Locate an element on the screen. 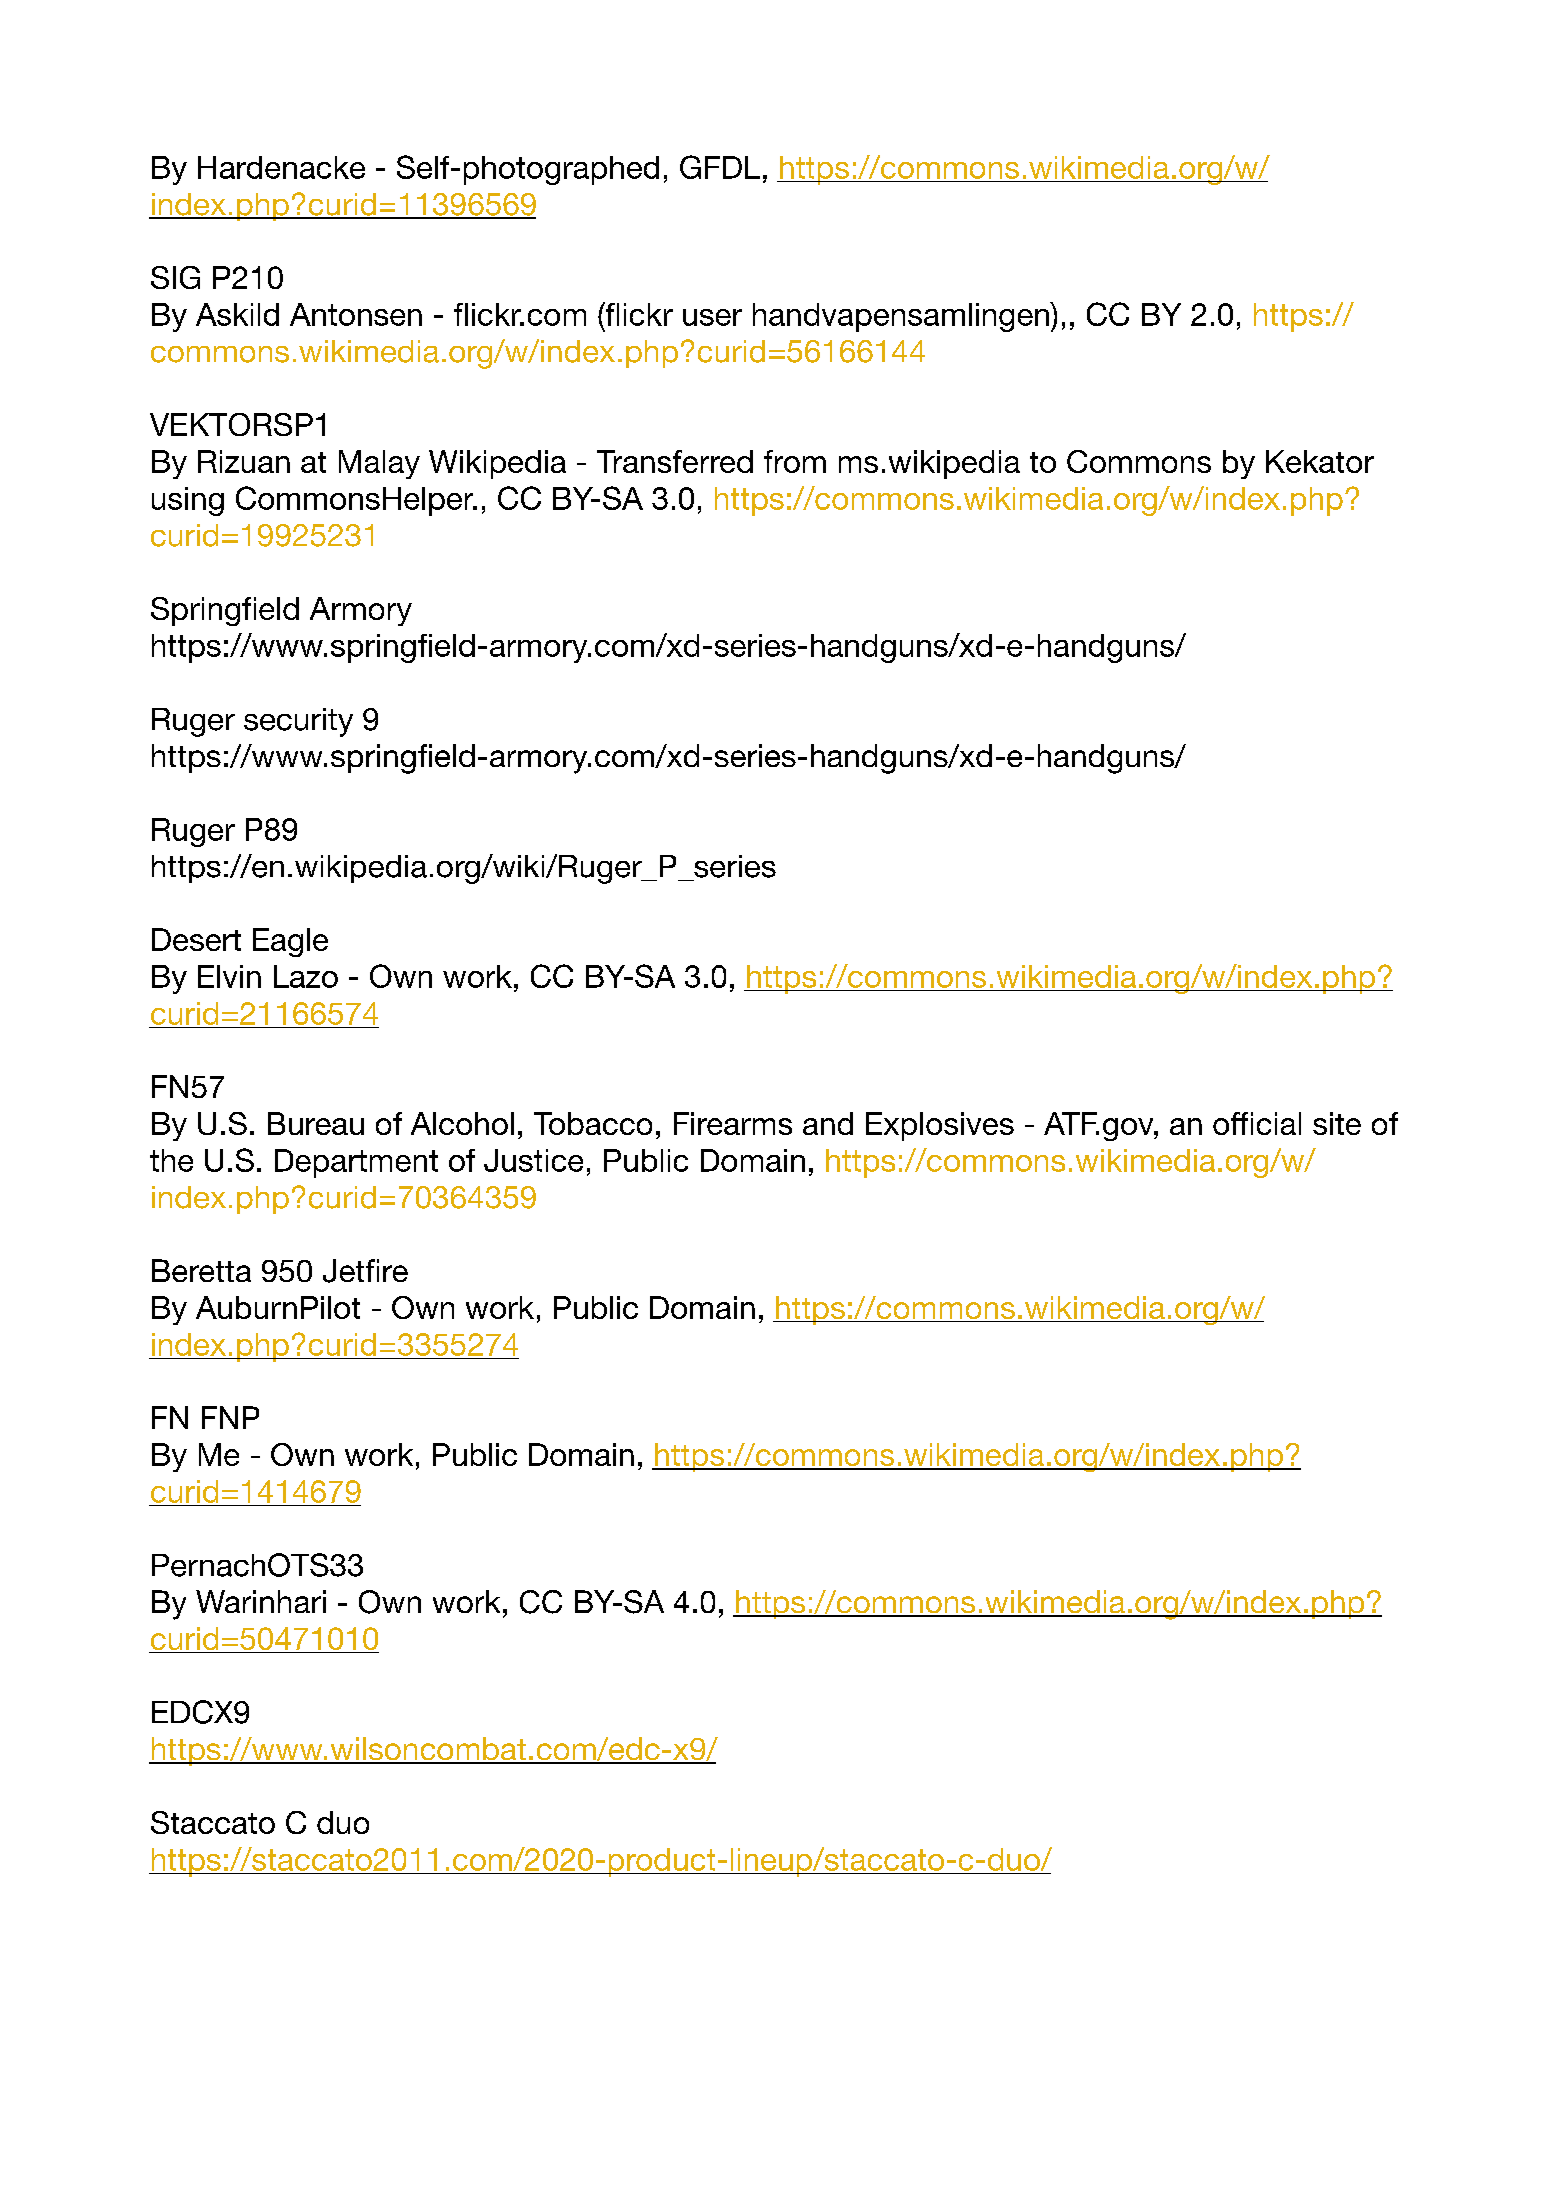  Tobacco is located at coordinates (593, 1123).
